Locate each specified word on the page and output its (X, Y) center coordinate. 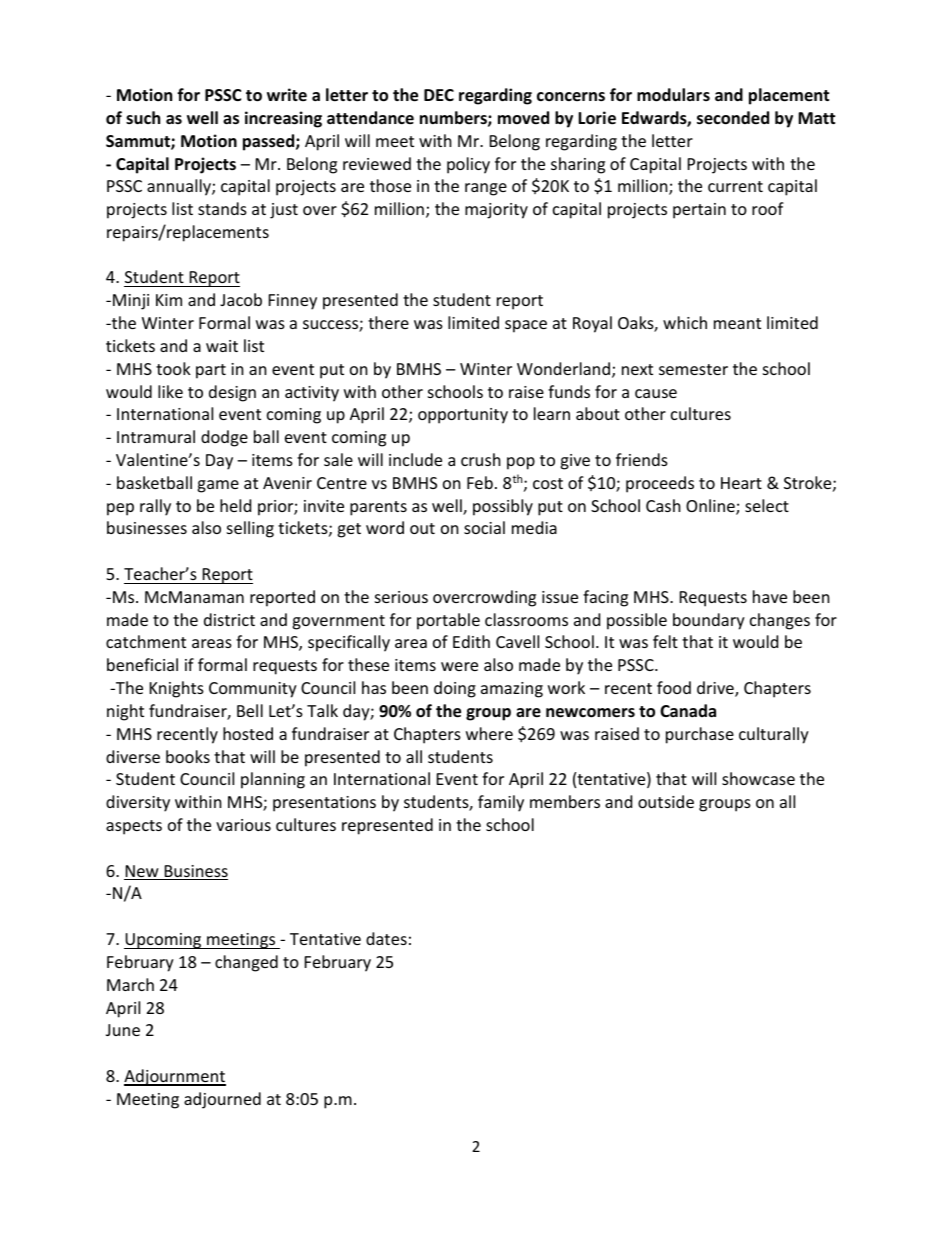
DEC (439, 95)
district (229, 619)
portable (448, 621)
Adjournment (175, 1077)
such (143, 118)
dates (386, 938)
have (770, 596)
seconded (733, 118)
